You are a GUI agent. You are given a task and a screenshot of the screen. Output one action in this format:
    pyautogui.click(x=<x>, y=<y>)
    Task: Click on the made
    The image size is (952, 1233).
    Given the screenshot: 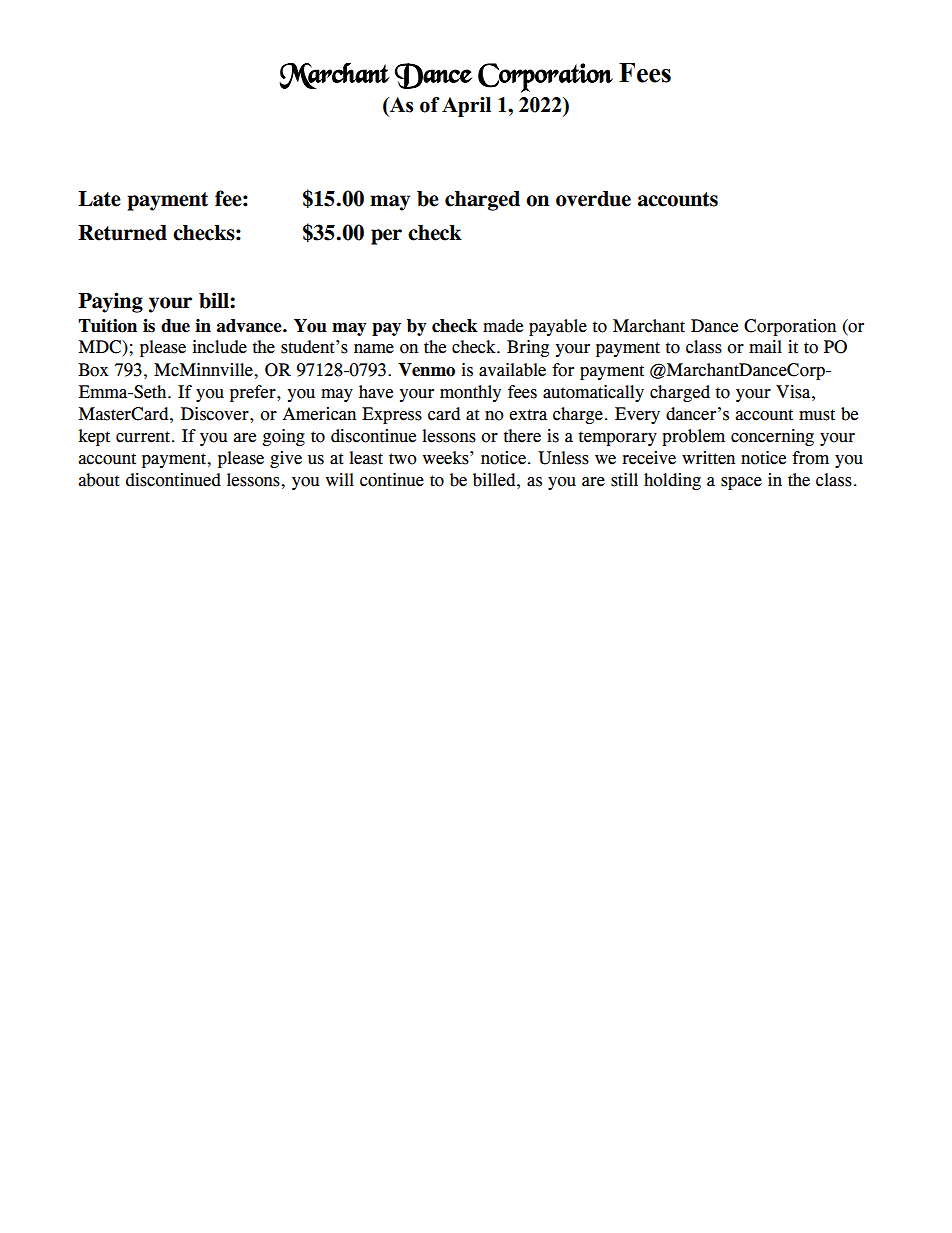 What is the action you would take?
    pyautogui.click(x=503, y=326)
